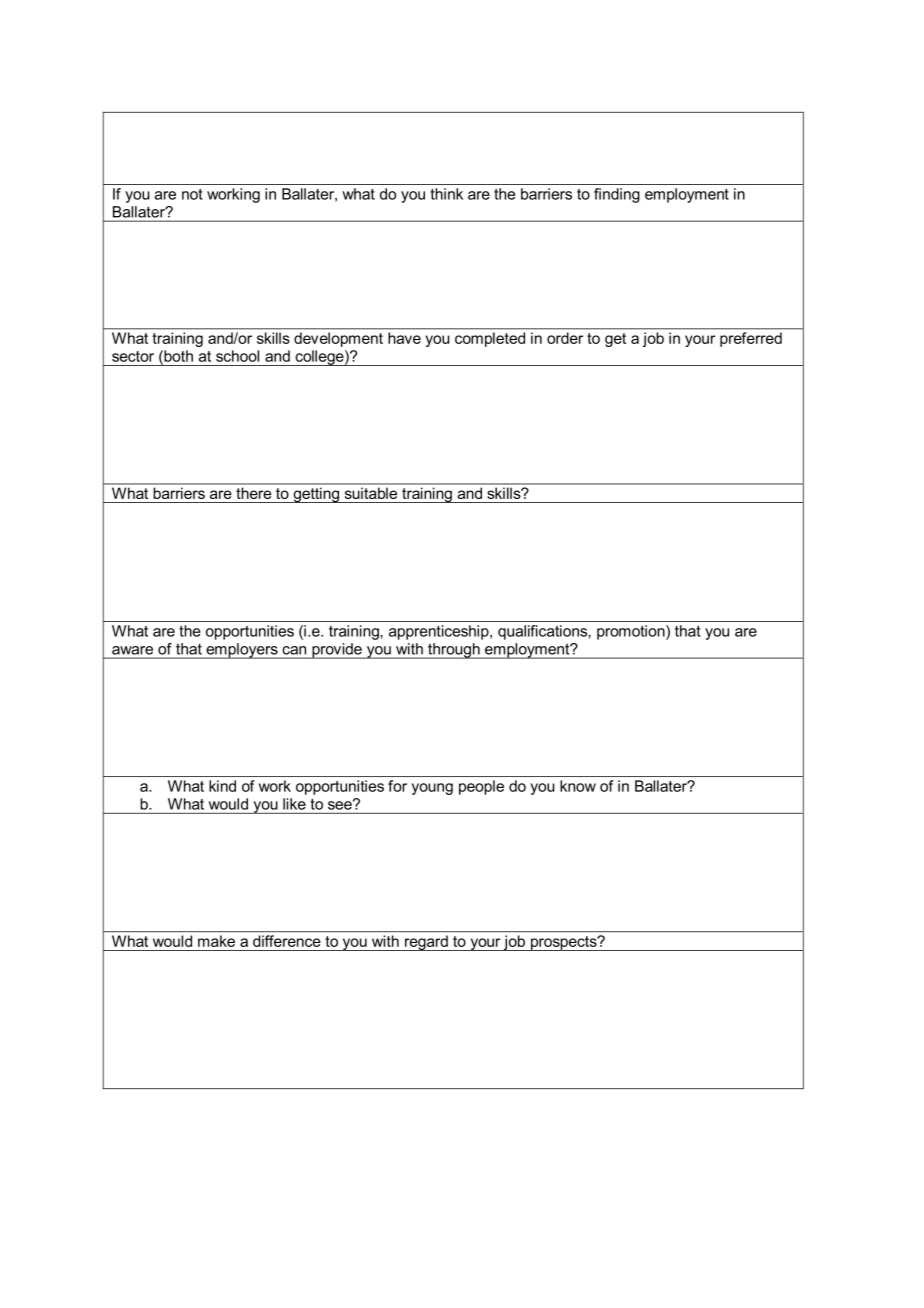 The width and height of the document is (924, 1308). I want to click on regard, so click(426, 943).
